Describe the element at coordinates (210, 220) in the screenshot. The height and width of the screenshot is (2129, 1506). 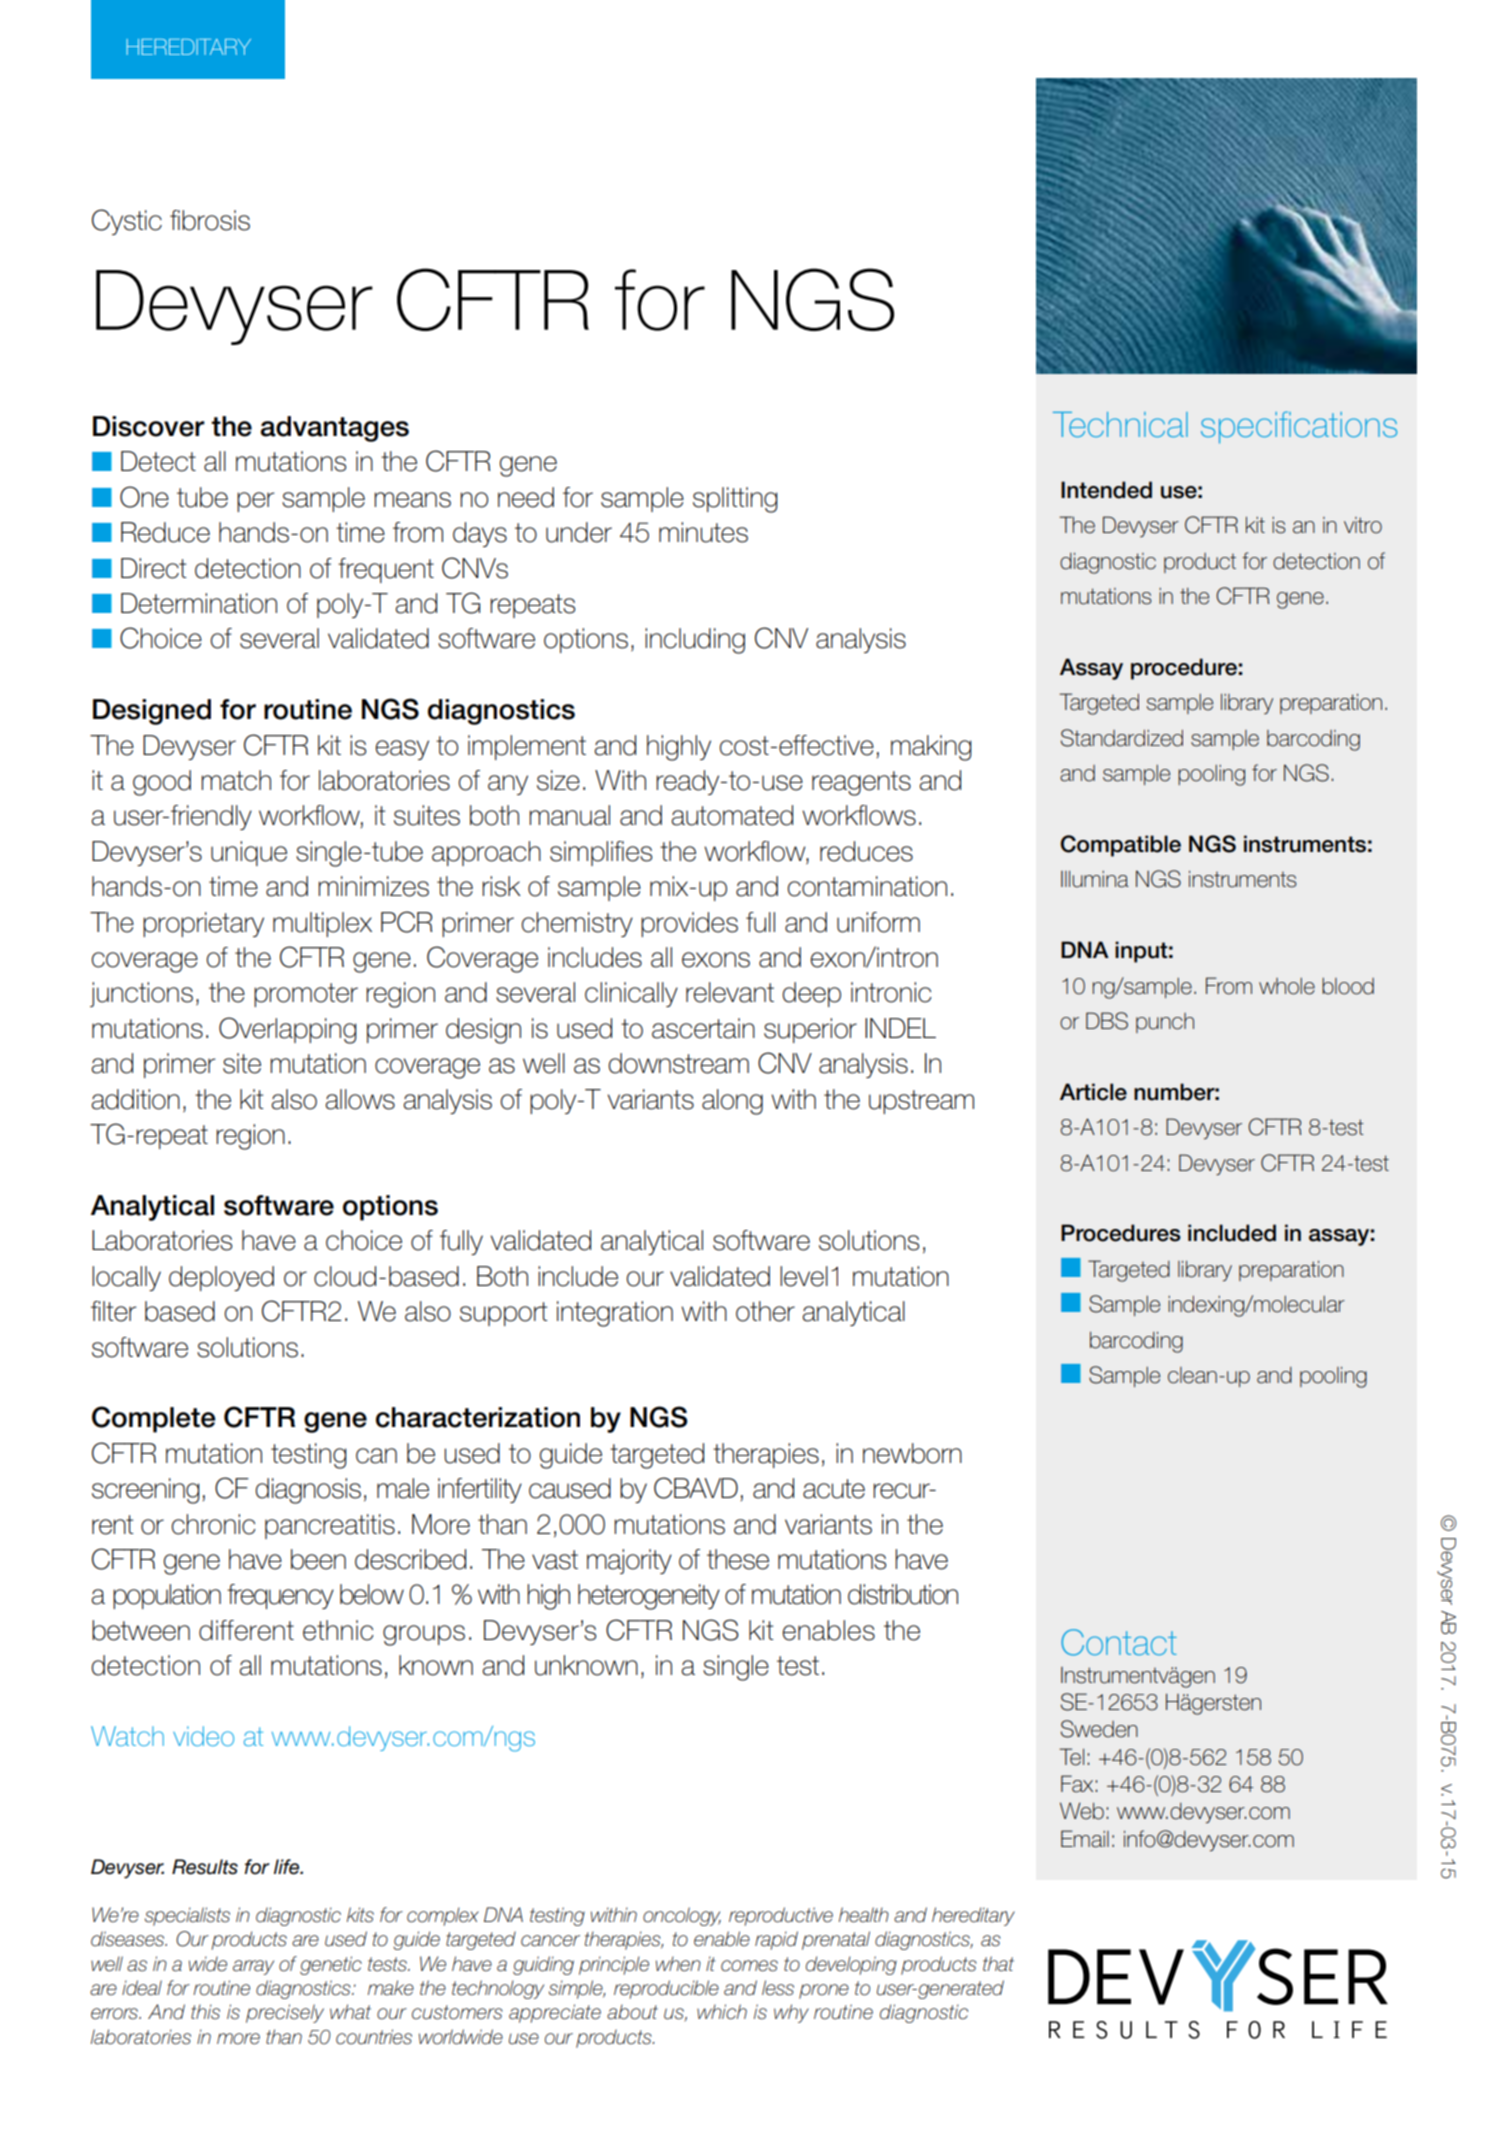
I see `fibrosis` at that location.
